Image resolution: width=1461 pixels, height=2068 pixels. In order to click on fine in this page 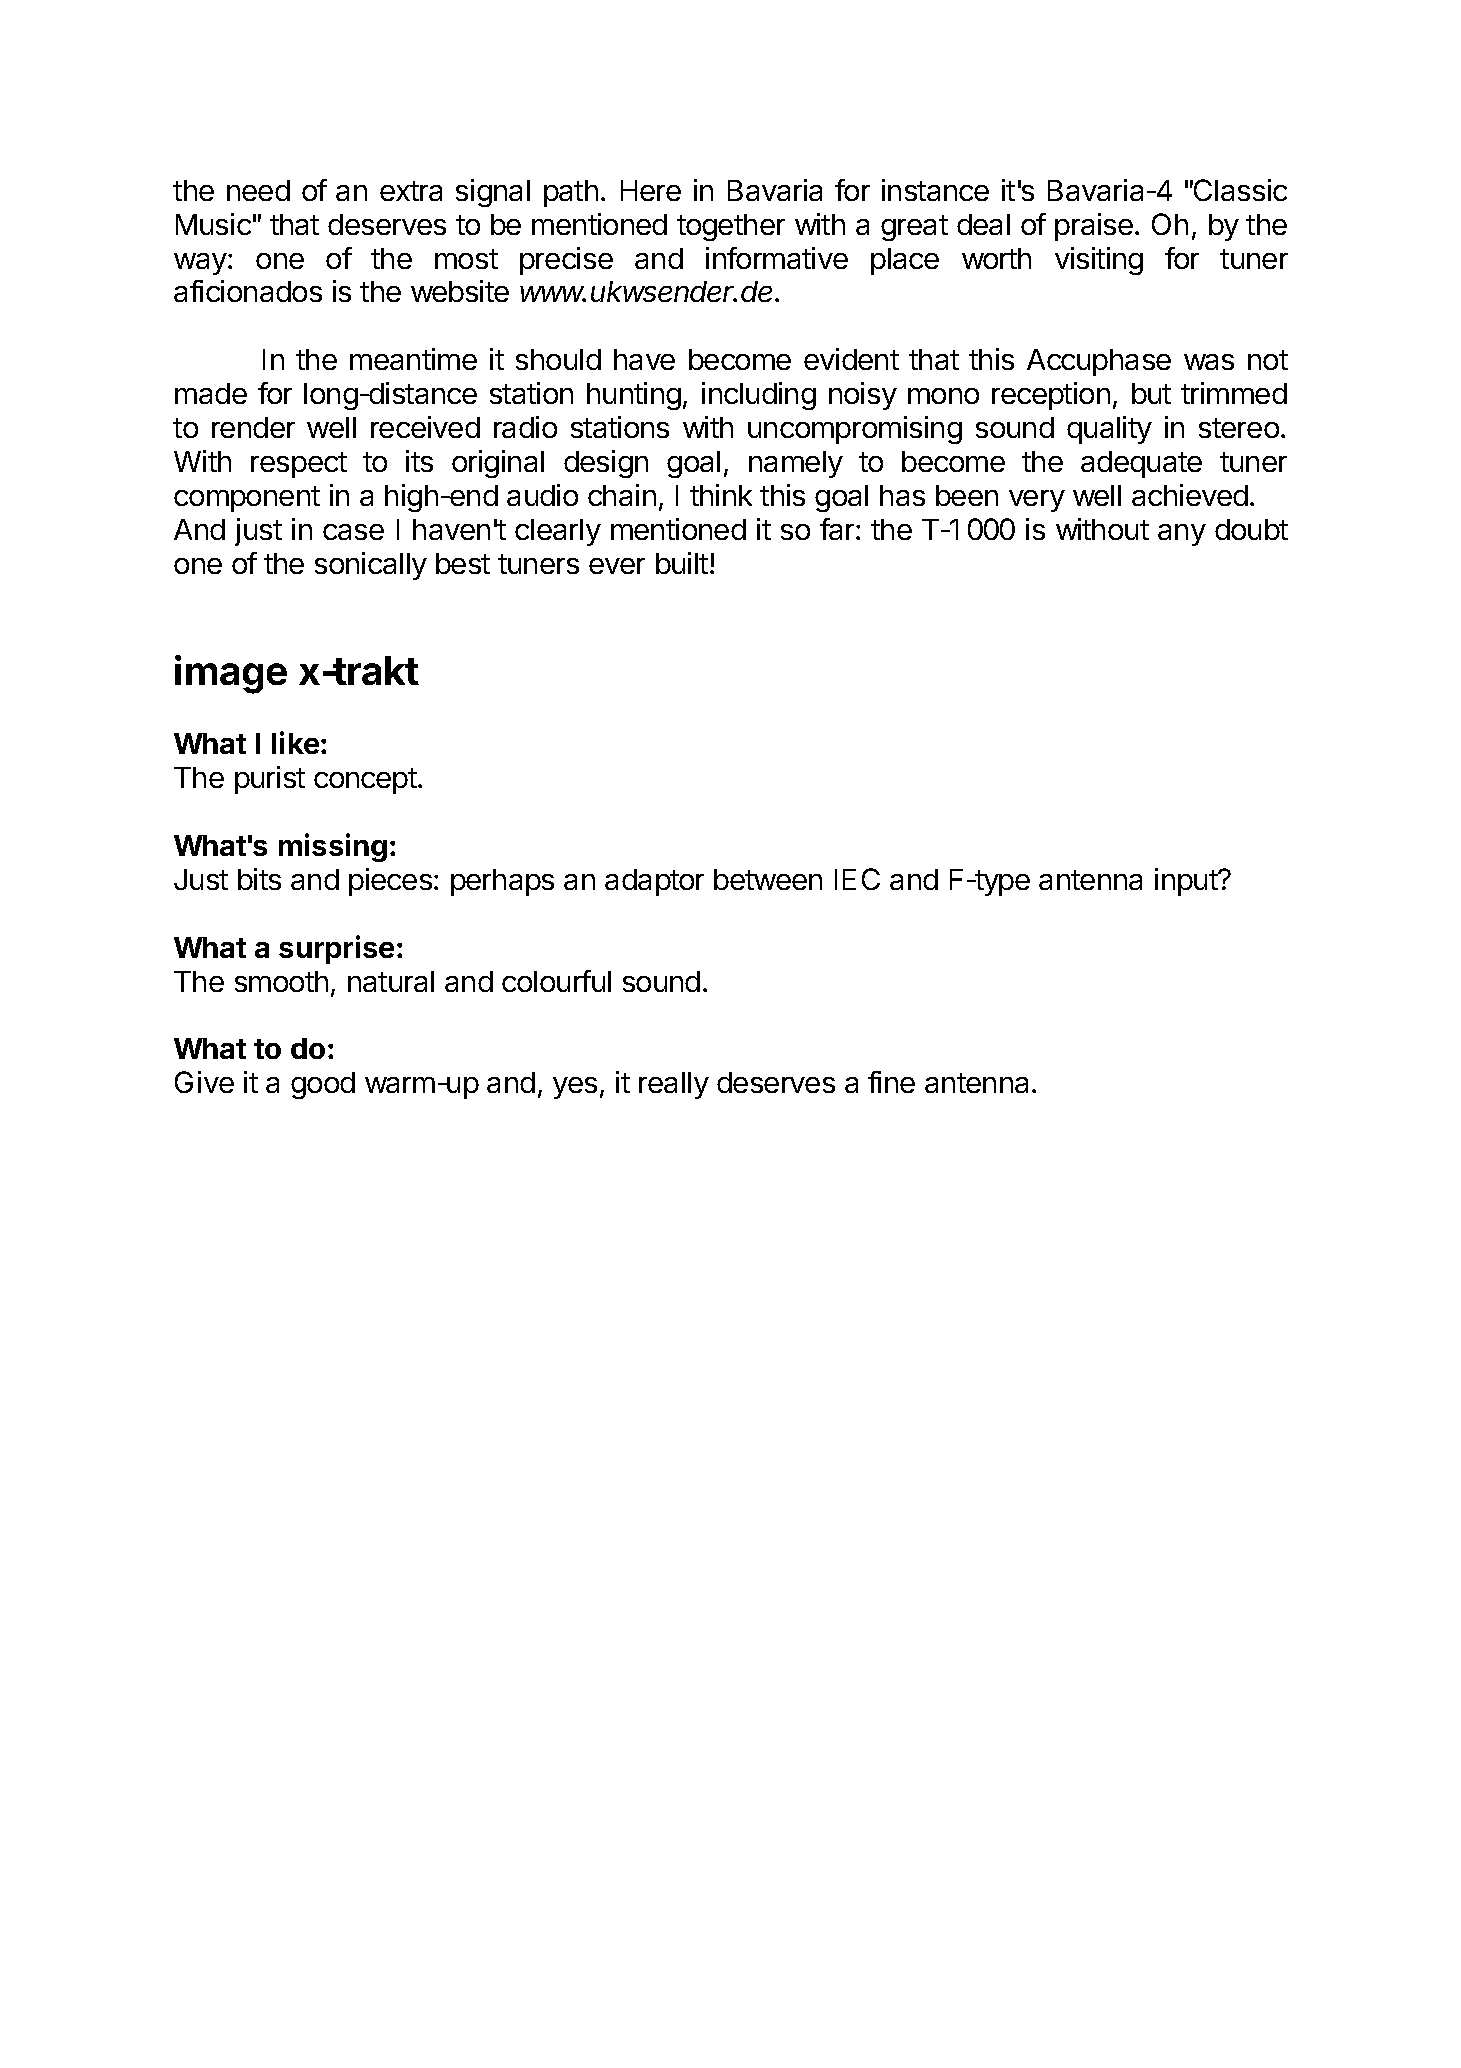, I will do `click(891, 1082)`.
